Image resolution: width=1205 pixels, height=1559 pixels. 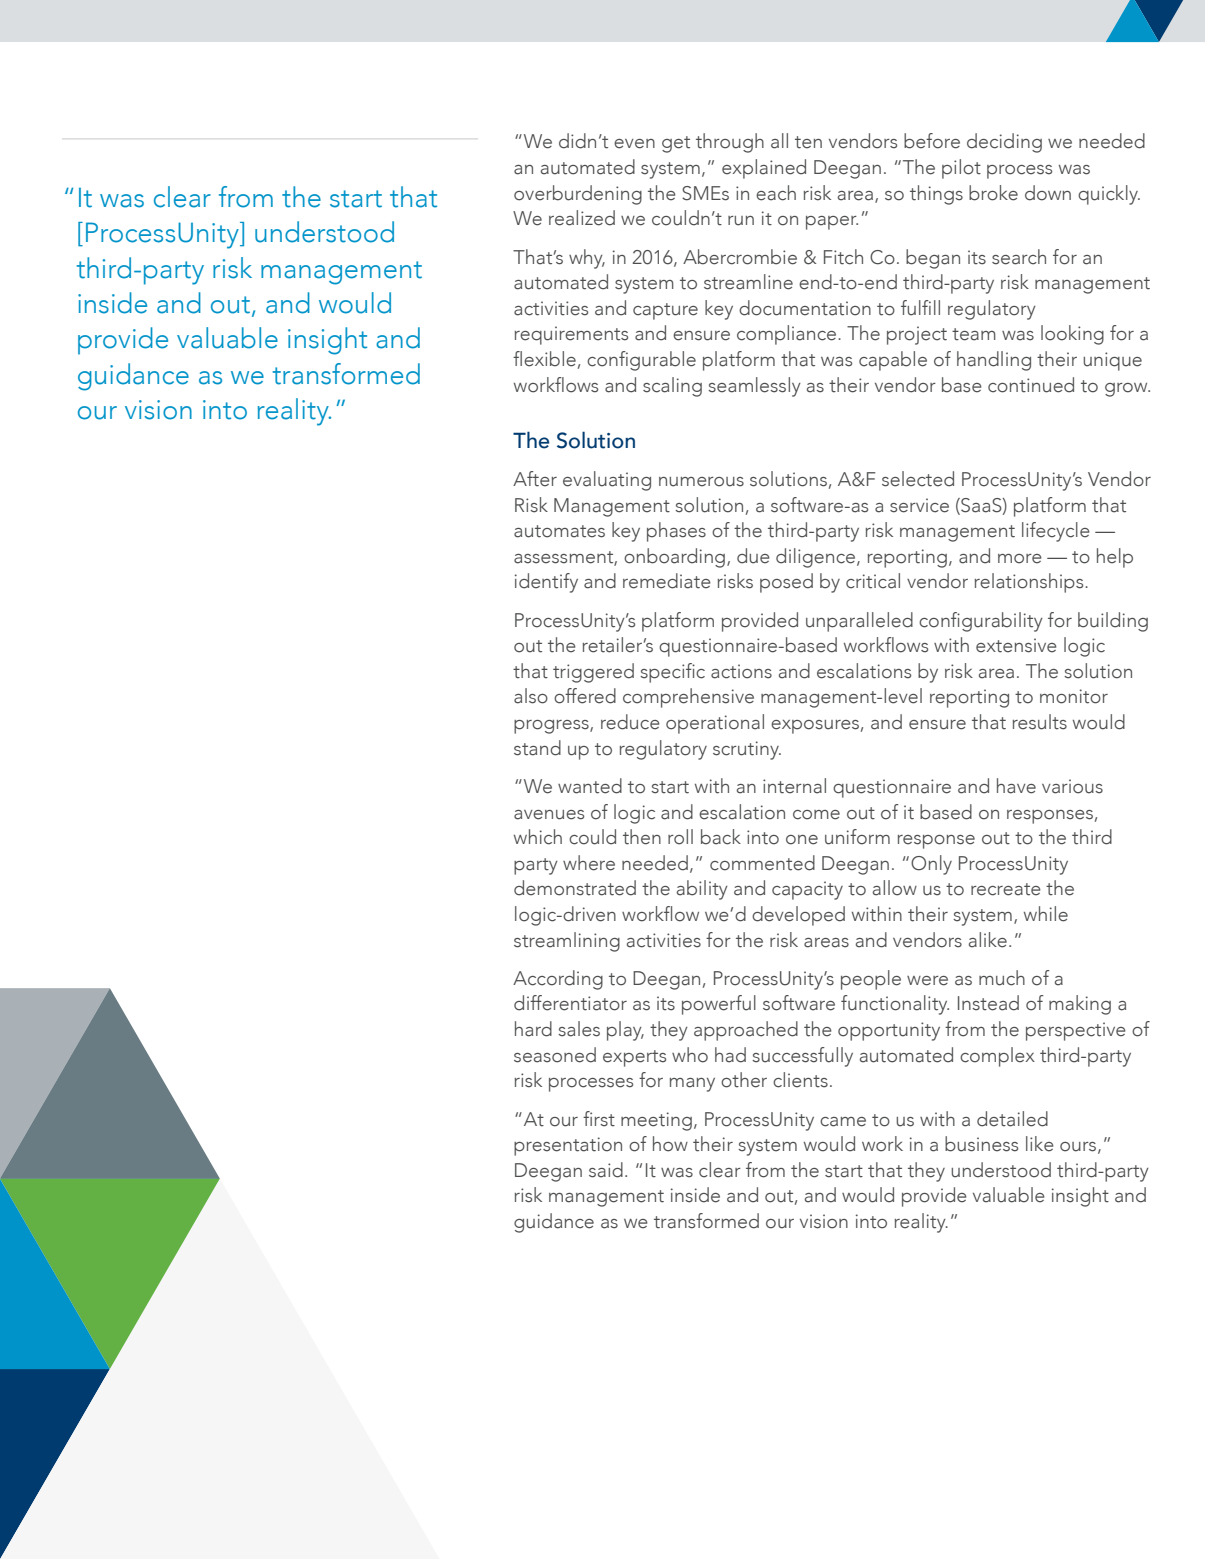 I want to click on overburdening, so click(x=578, y=195).
